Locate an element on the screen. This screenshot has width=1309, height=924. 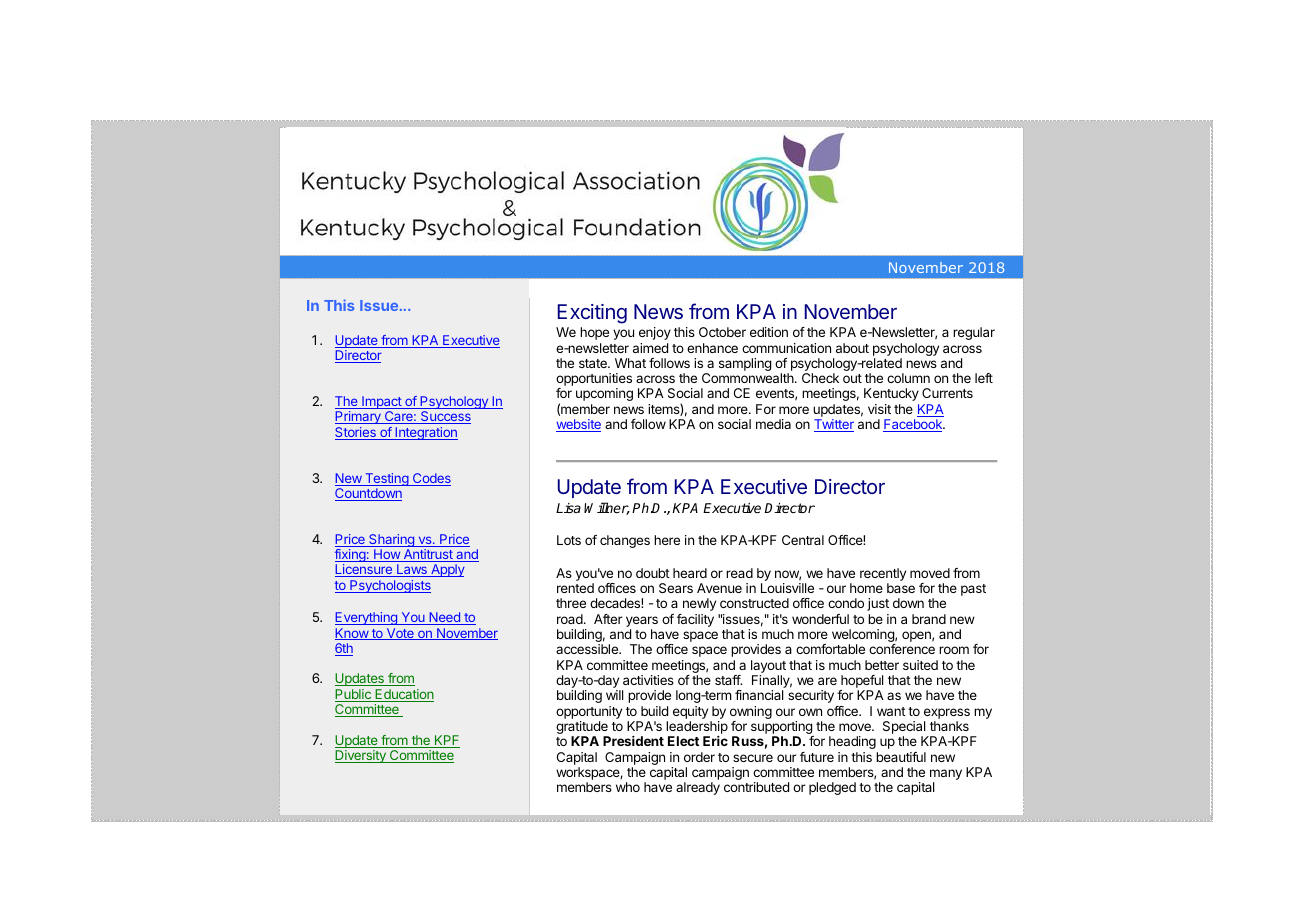
enjoy is located at coordinates (655, 333).
